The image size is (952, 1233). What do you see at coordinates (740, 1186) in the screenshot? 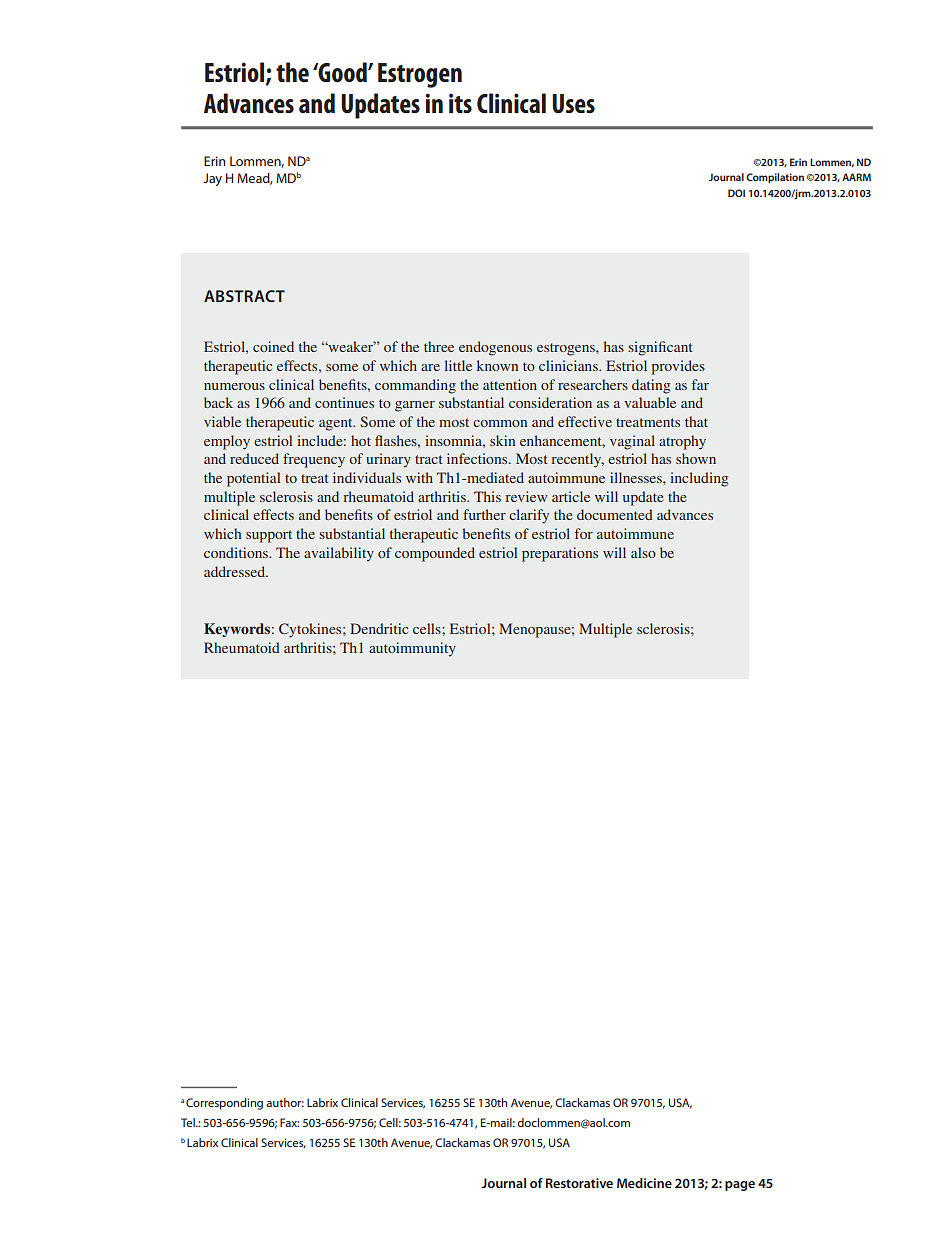
I see `page` at bounding box center [740, 1186].
